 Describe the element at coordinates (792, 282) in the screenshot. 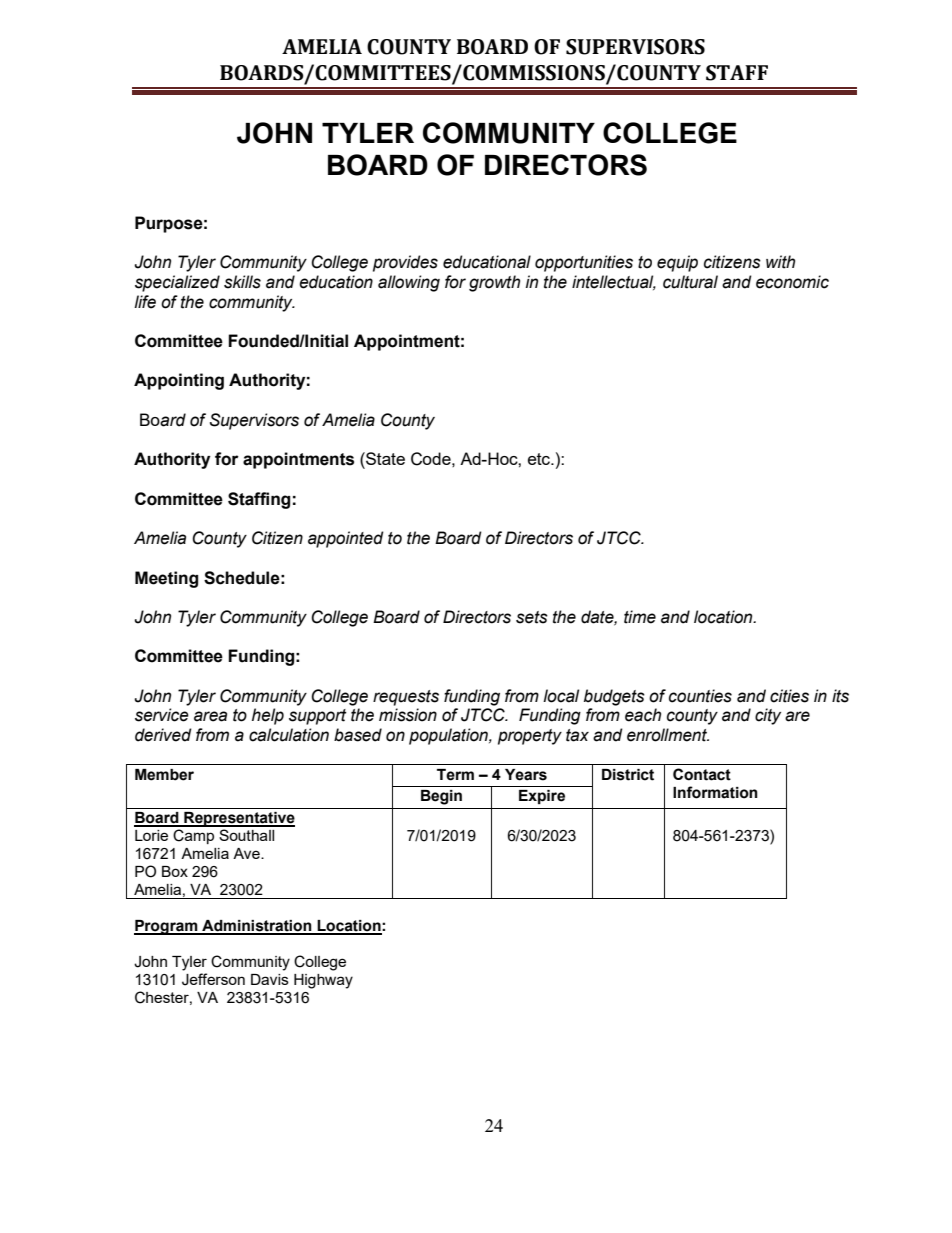

I see `economic` at that location.
